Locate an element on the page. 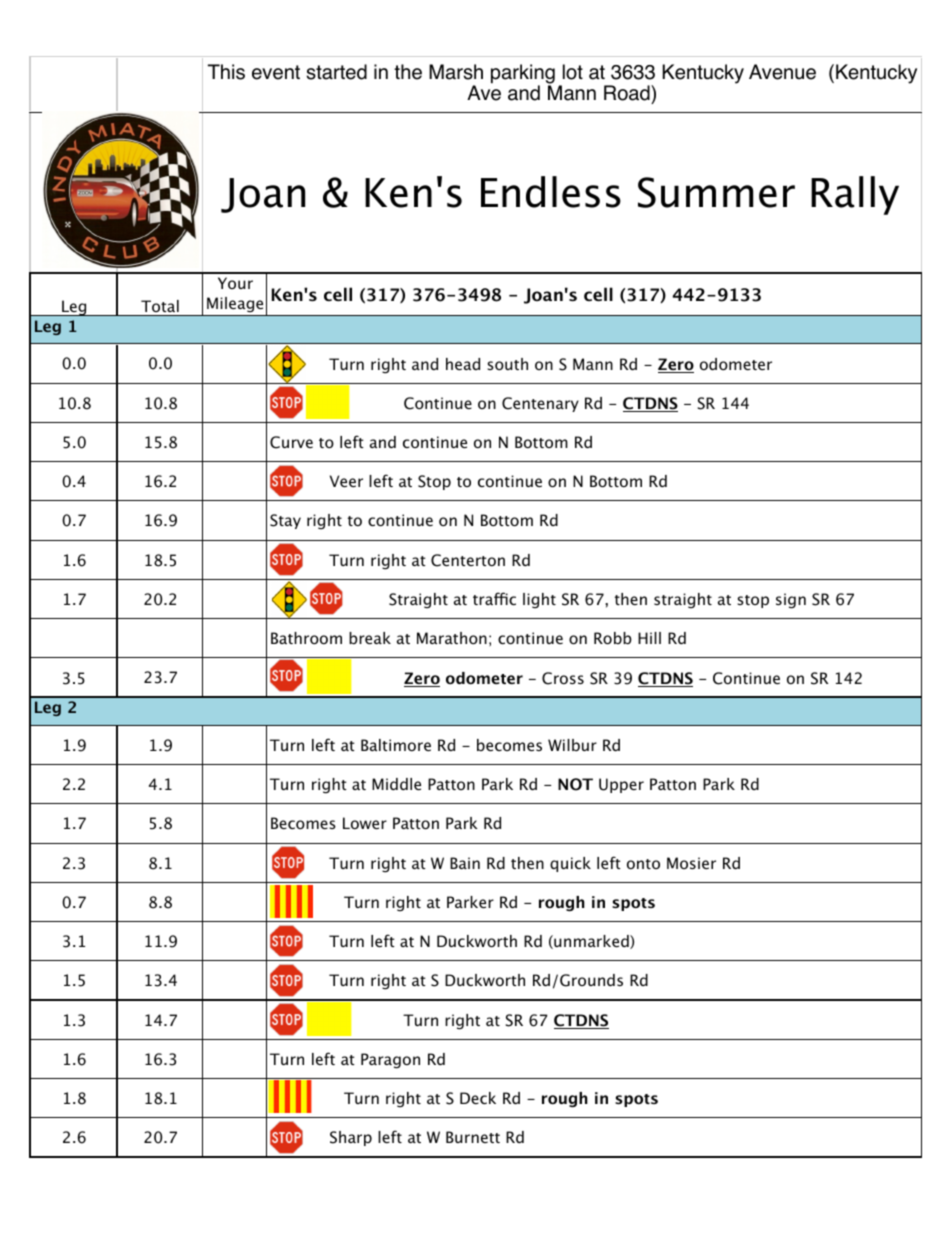 Image resolution: width=952 pixels, height=1233 pixels. unmarked is located at coordinates (591, 942).
